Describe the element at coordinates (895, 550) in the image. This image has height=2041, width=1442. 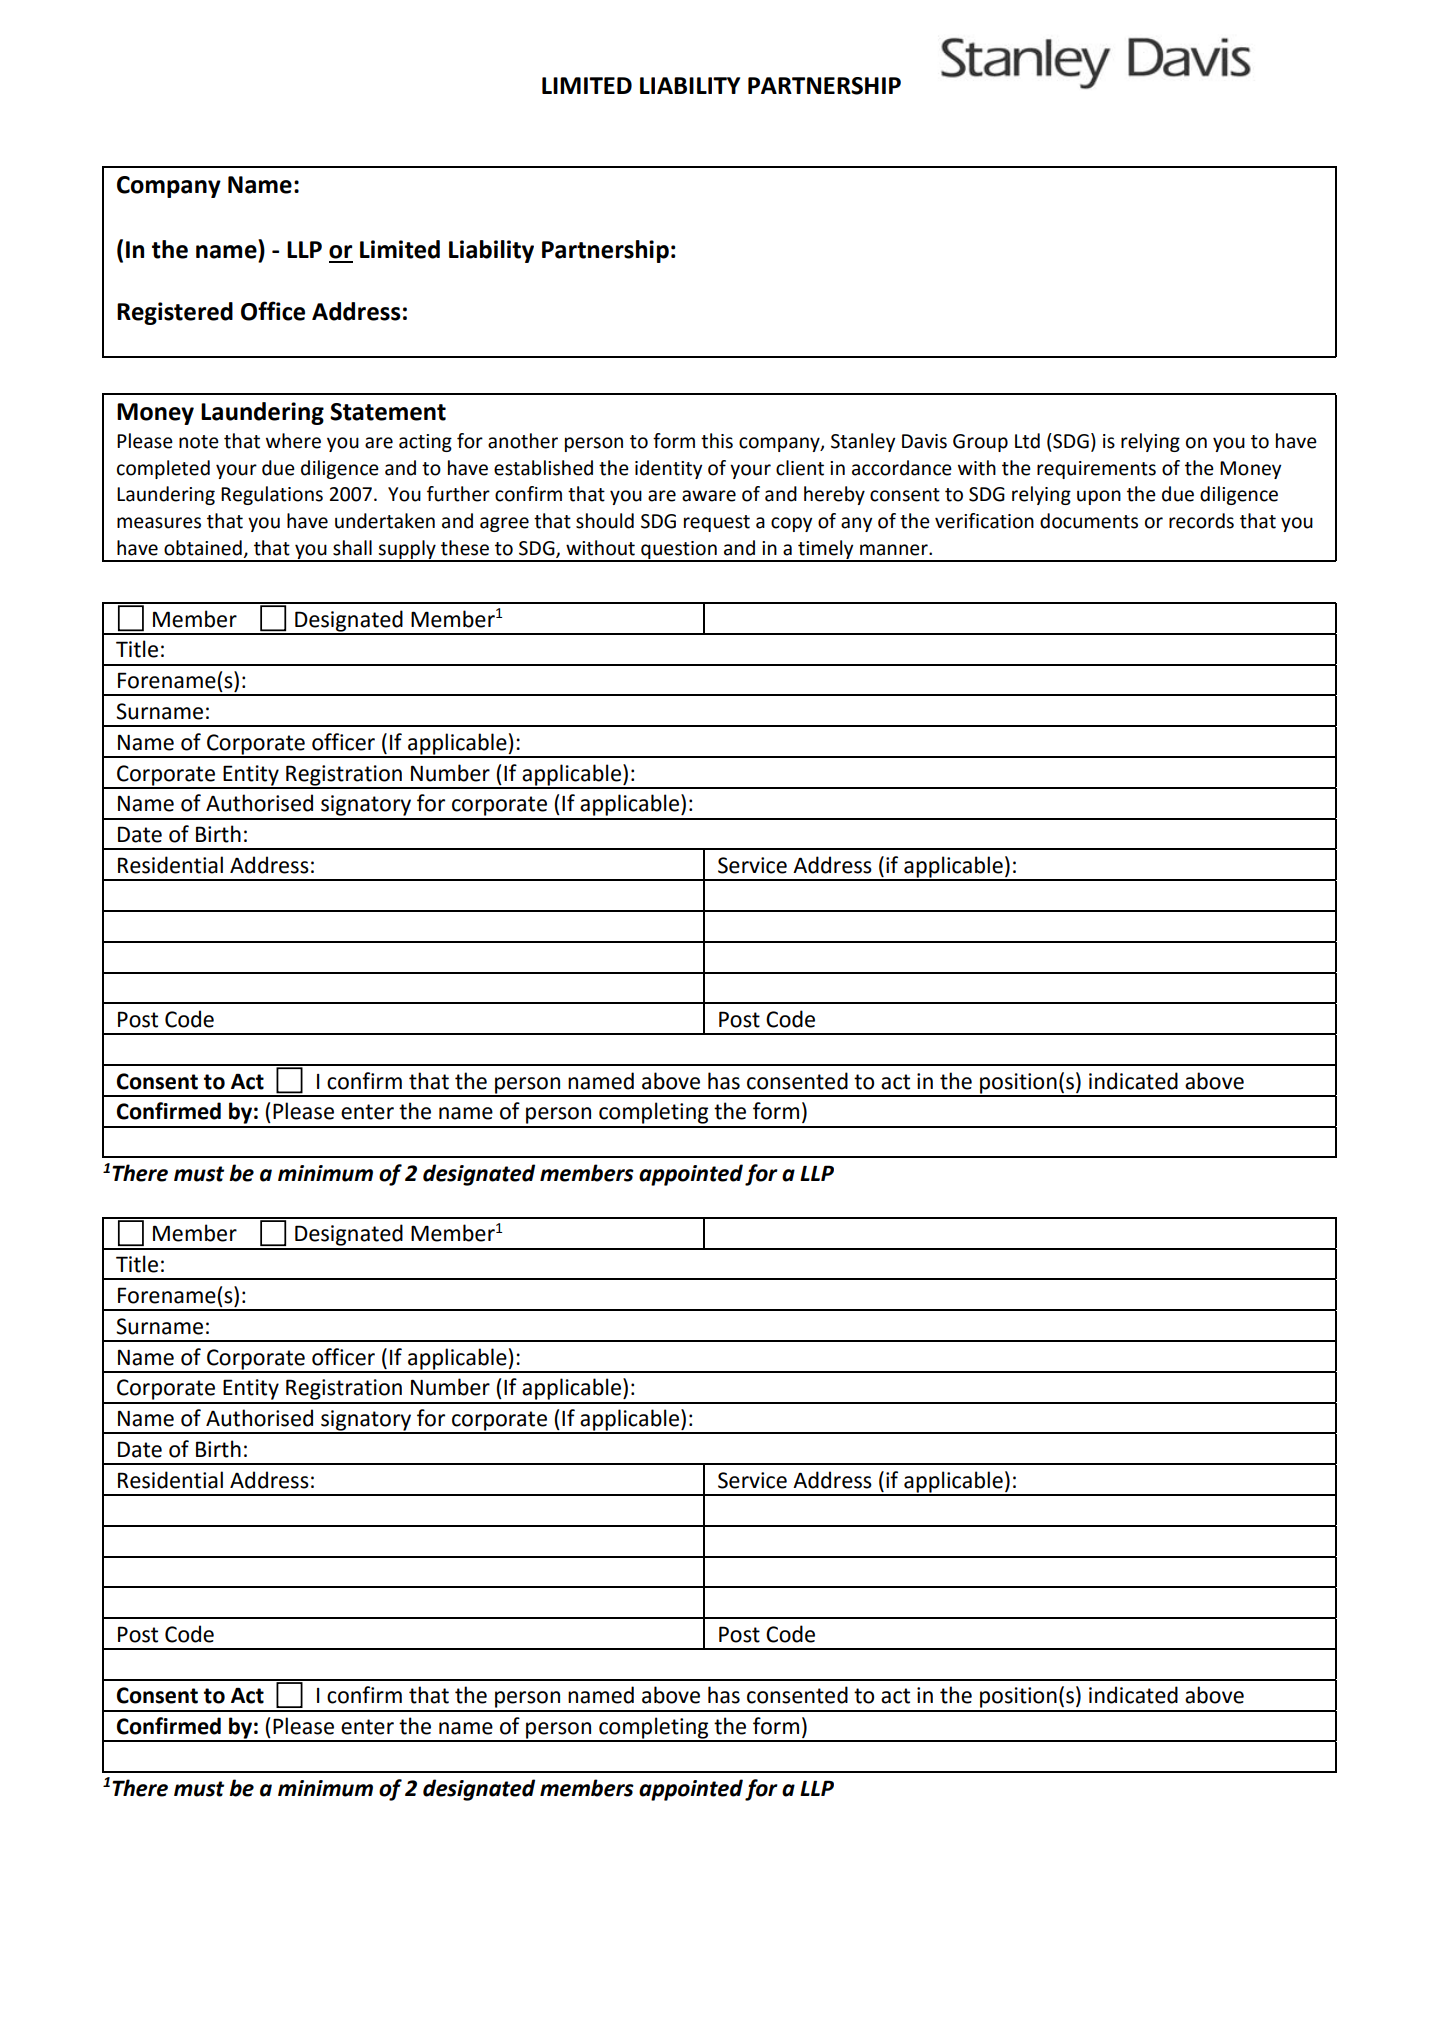
I see `manner` at that location.
